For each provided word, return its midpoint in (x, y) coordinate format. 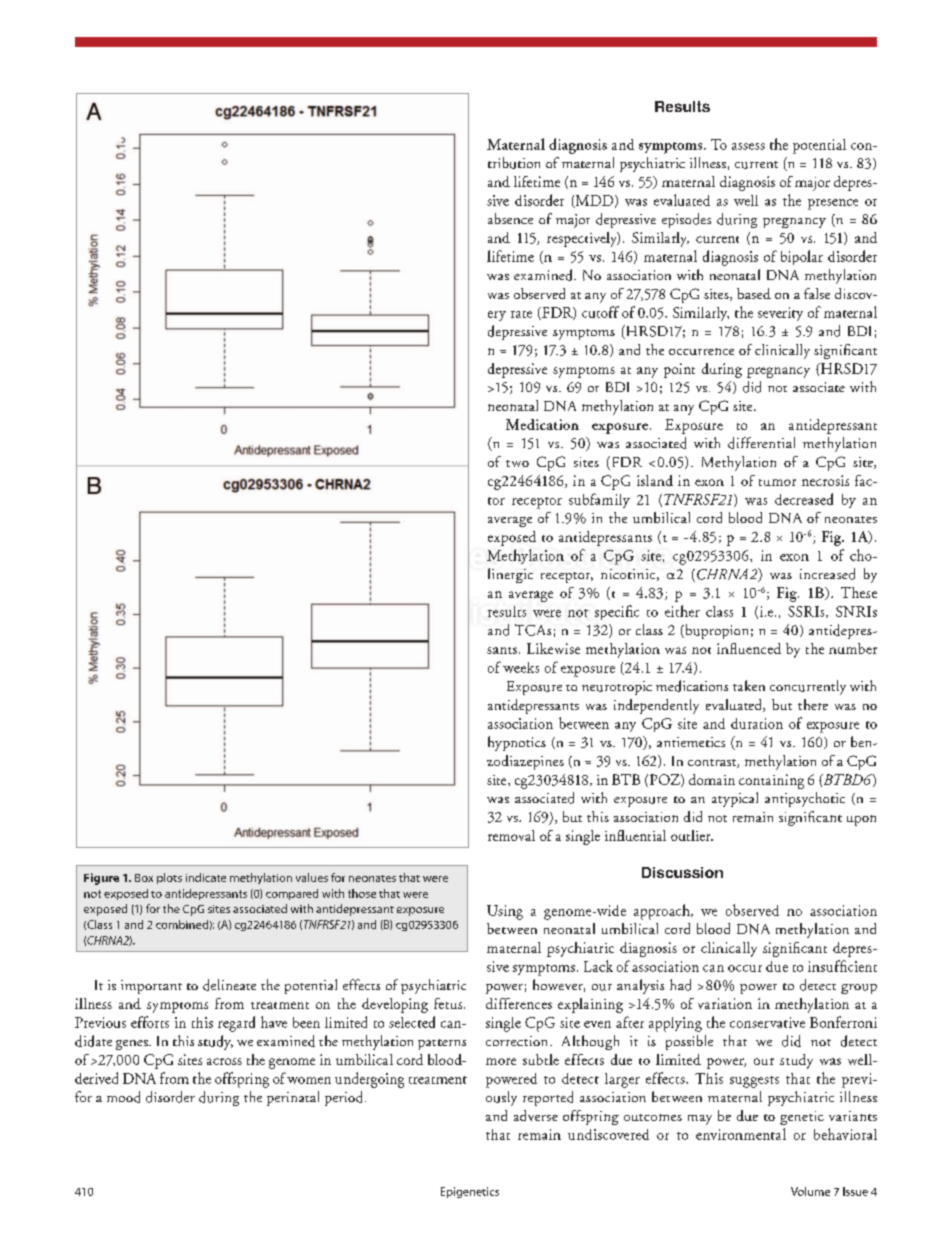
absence (510, 218)
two (517, 463)
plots (169, 878)
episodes (686, 220)
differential (761, 443)
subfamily (599, 500)
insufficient (842, 966)
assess (748, 146)
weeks (521, 667)
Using (505, 912)
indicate (206, 877)
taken (749, 685)
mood (123, 1097)
